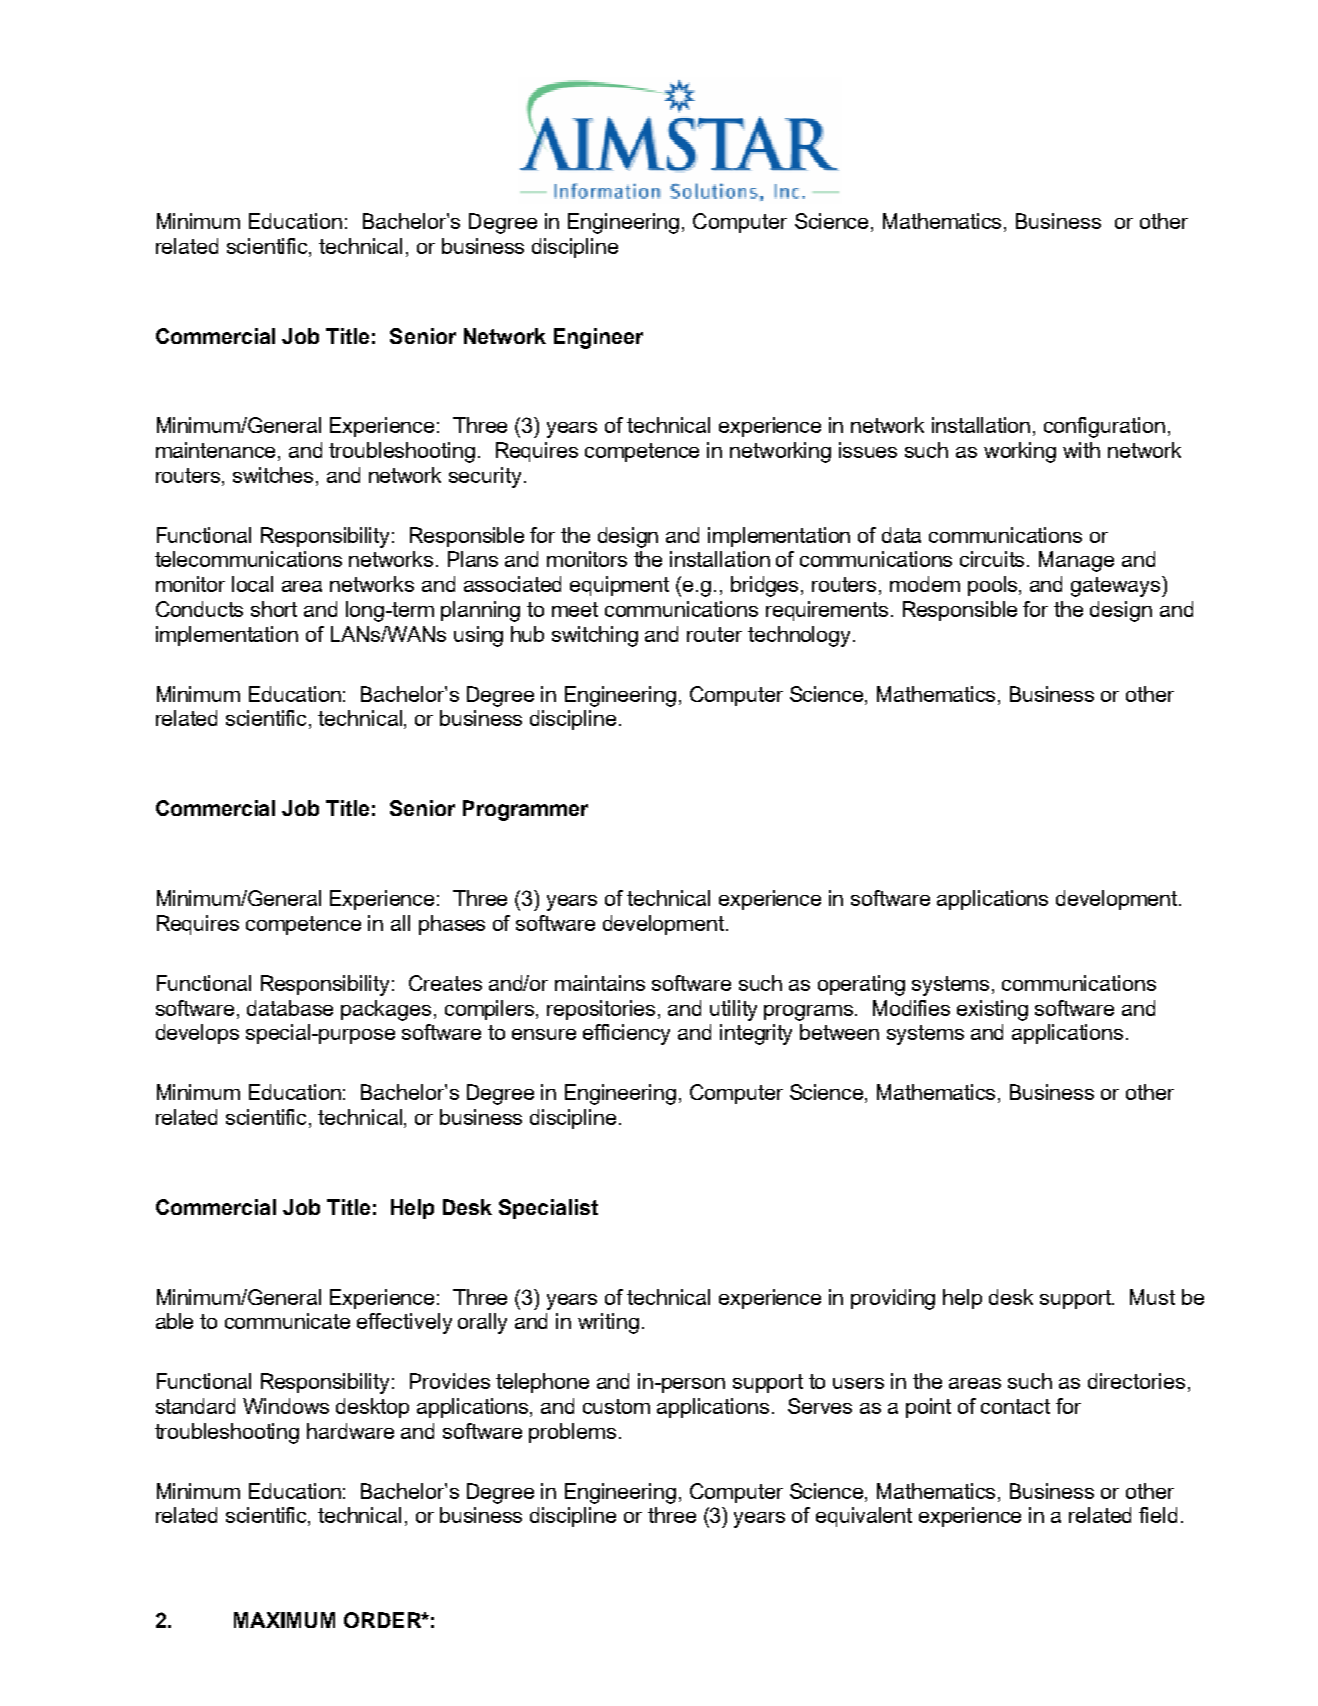 This screenshot has height=1706, width=1318. Describe the element at coordinates (485, 477) in the screenshot. I see `security` at that location.
